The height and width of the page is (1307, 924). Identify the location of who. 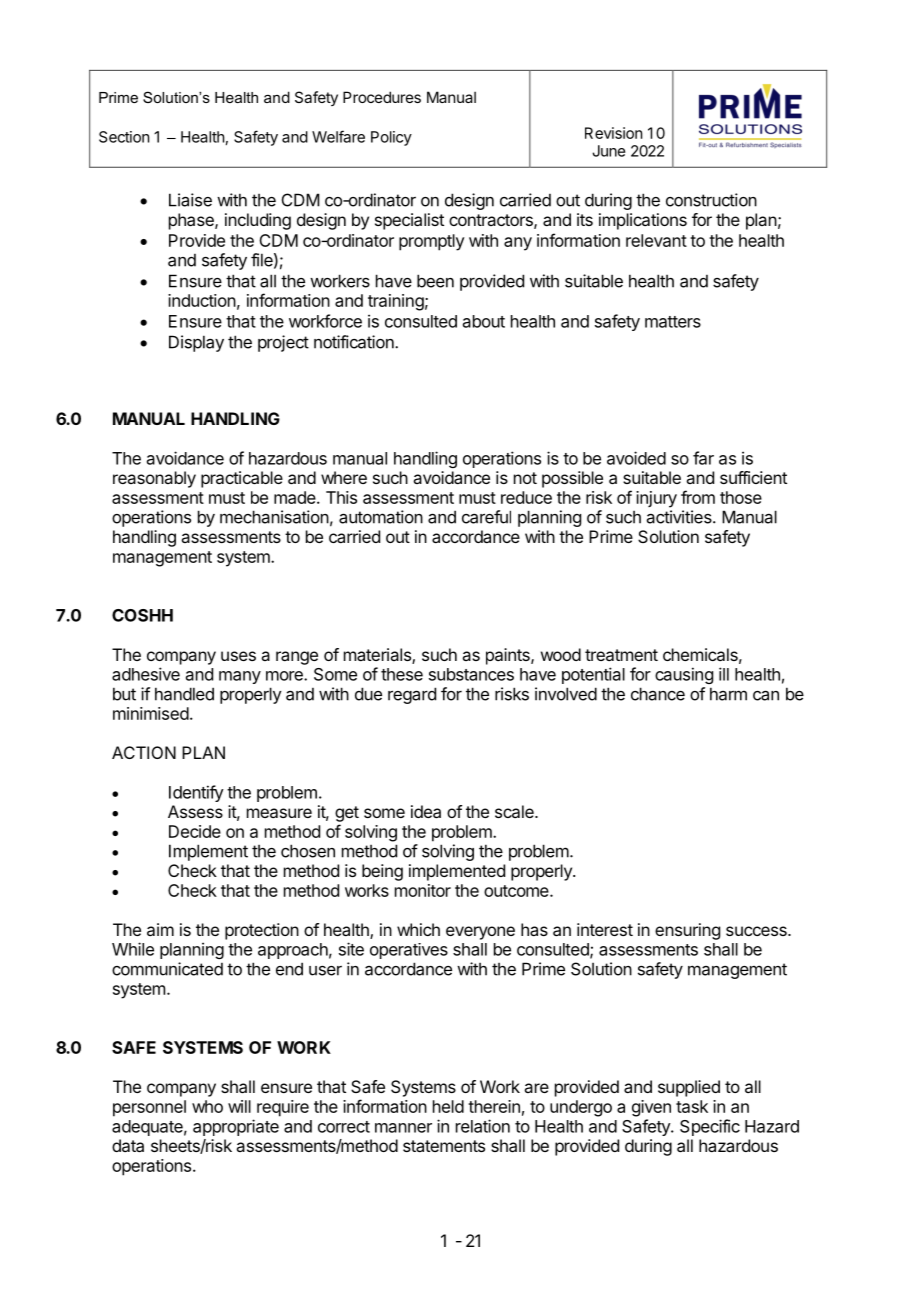
(207, 1106).
